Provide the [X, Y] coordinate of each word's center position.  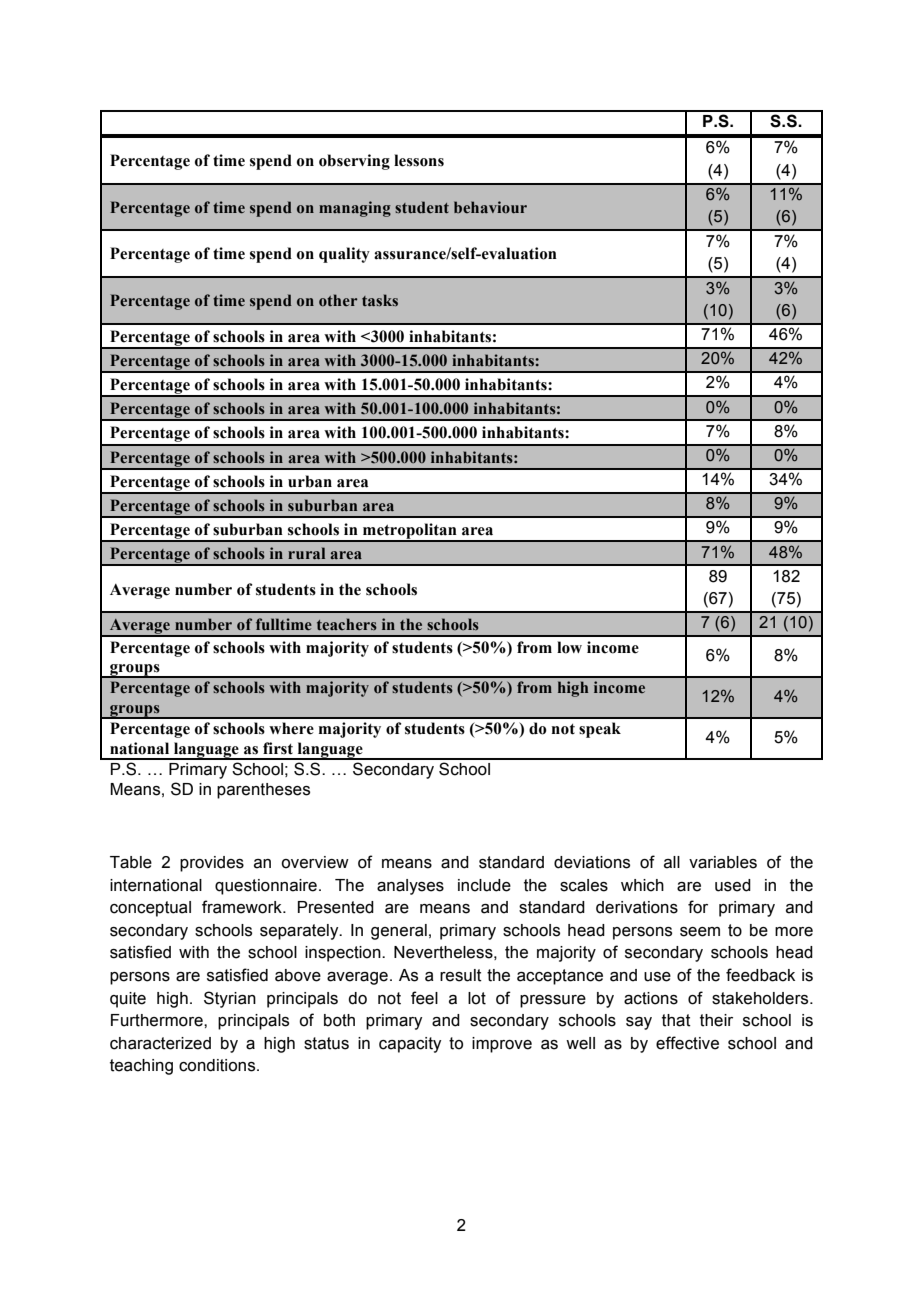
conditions [218, 1065]
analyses [410, 887]
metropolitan [410, 532]
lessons [419, 160]
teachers [347, 624]
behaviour [490, 207]
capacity [410, 1045]
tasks [380, 300]
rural [306, 553]
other [338, 300]
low [569, 647]
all [672, 862]
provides [212, 864]
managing [355, 209]
